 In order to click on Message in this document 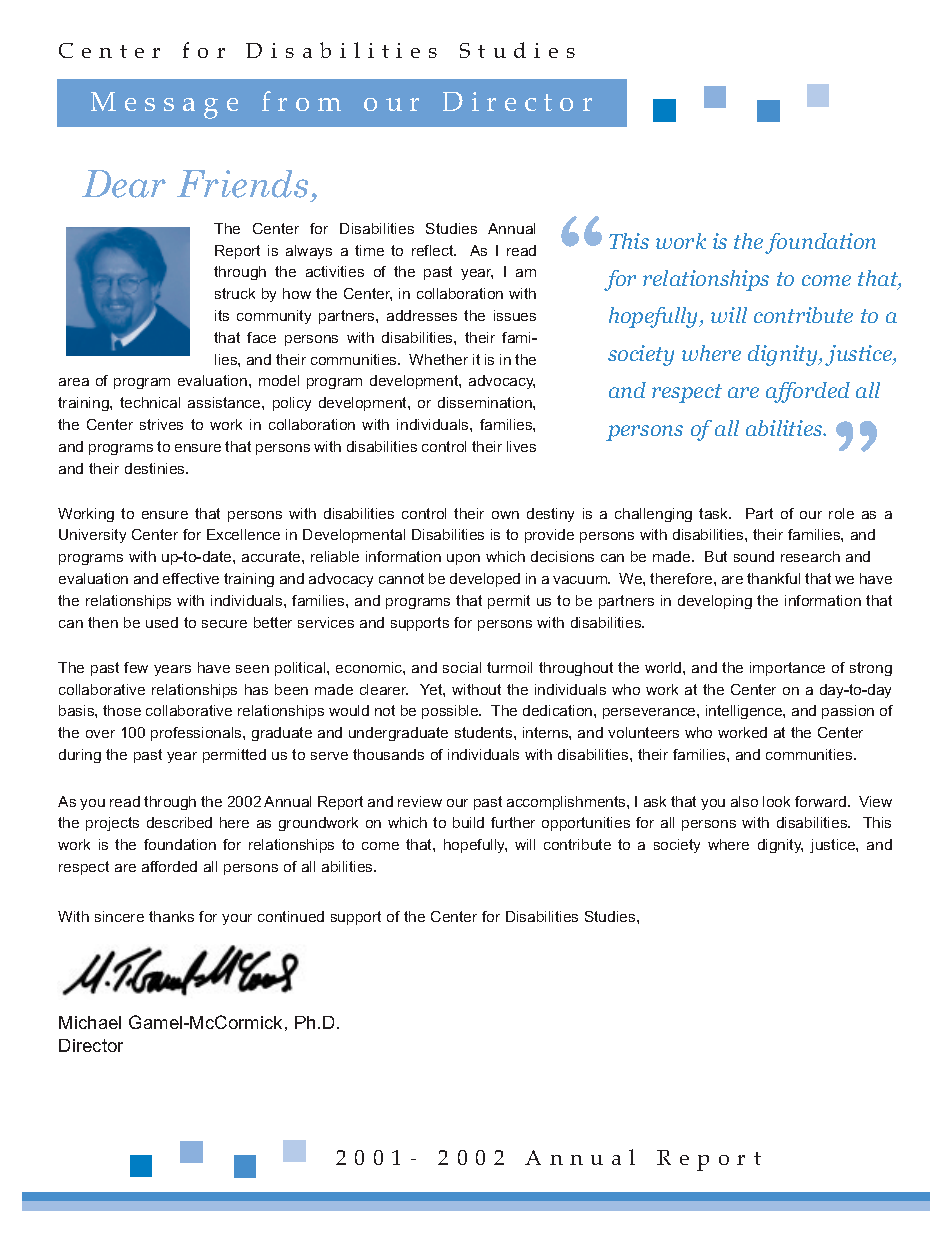, I will do `click(164, 105)`.
